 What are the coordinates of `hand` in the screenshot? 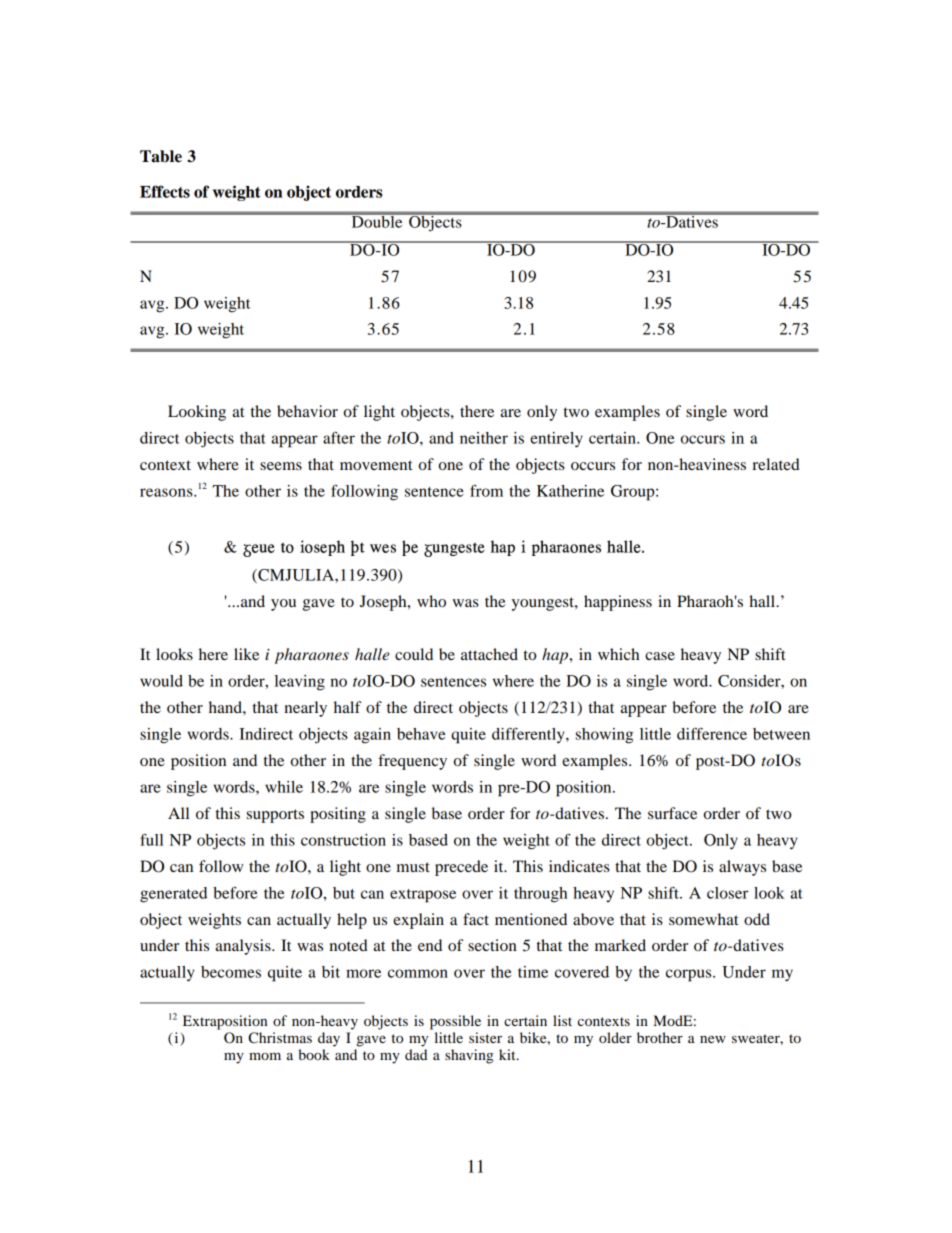 It's located at (226, 707).
